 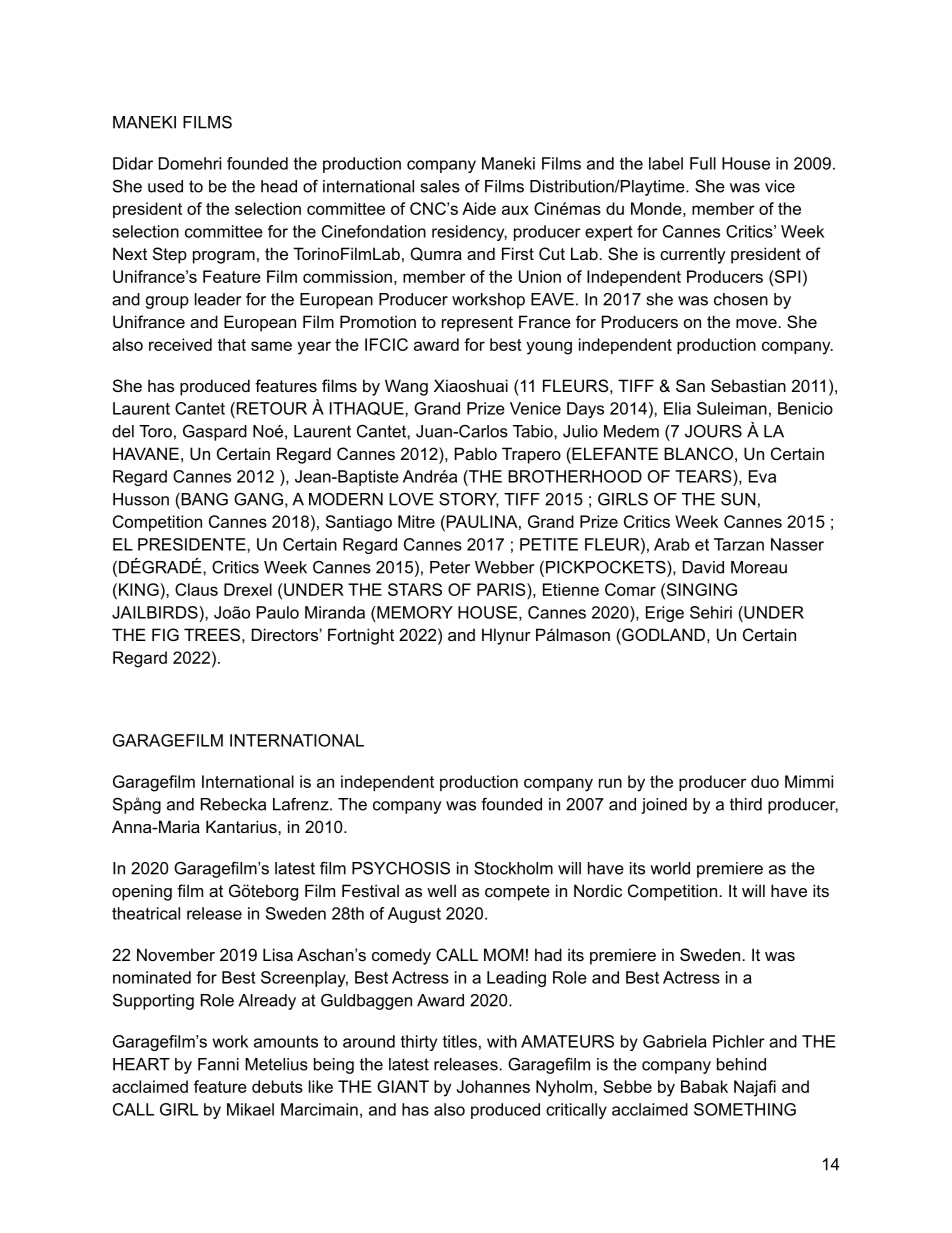 What do you see at coordinates (414, 612) in the document?
I see `MEMORY` at bounding box center [414, 612].
